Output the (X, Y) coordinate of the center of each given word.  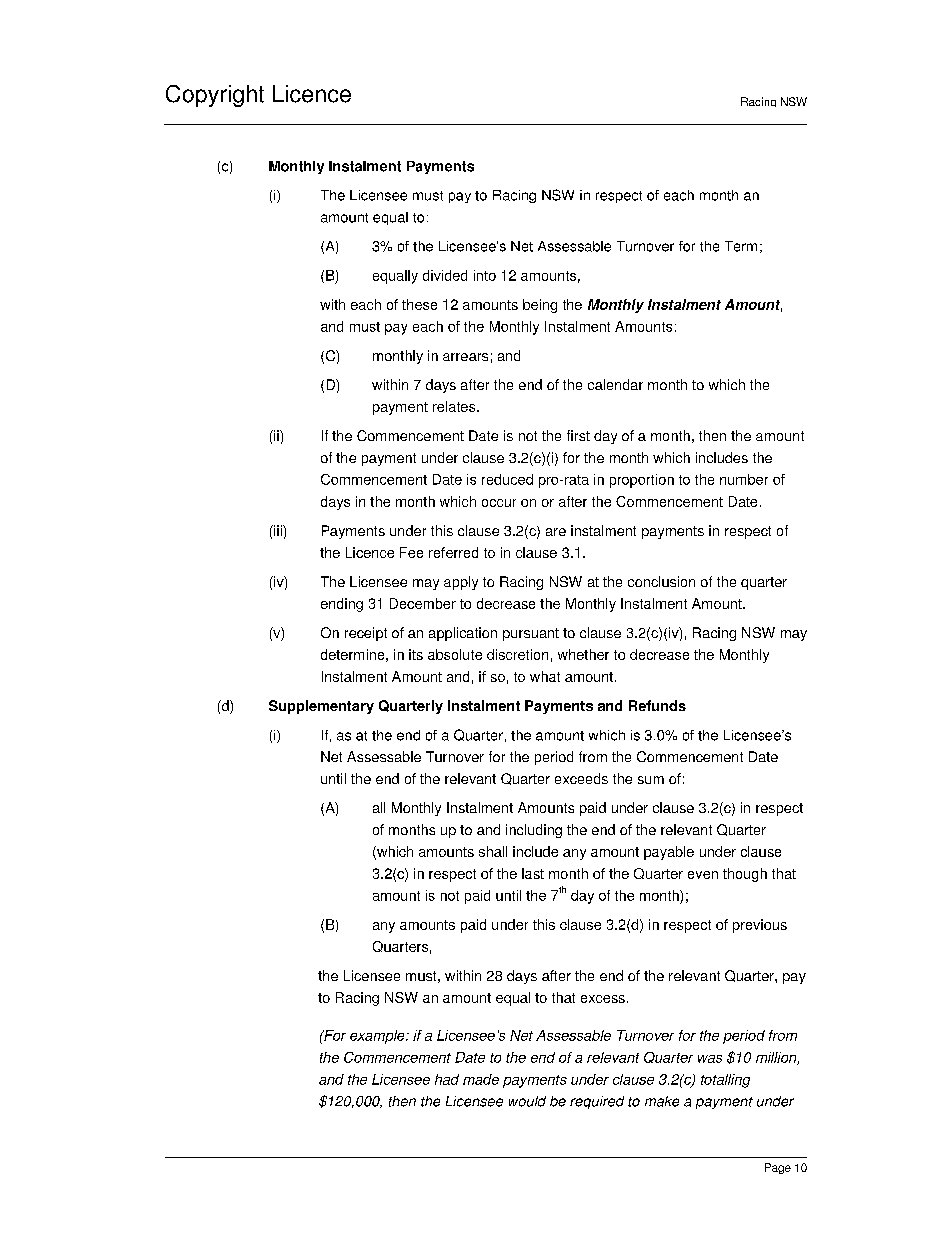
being (540, 306)
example (378, 1037)
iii (278, 530)
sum (651, 780)
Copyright (215, 96)
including (534, 831)
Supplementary (321, 707)
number (744, 479)
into (485, 275)
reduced (507, 479)
